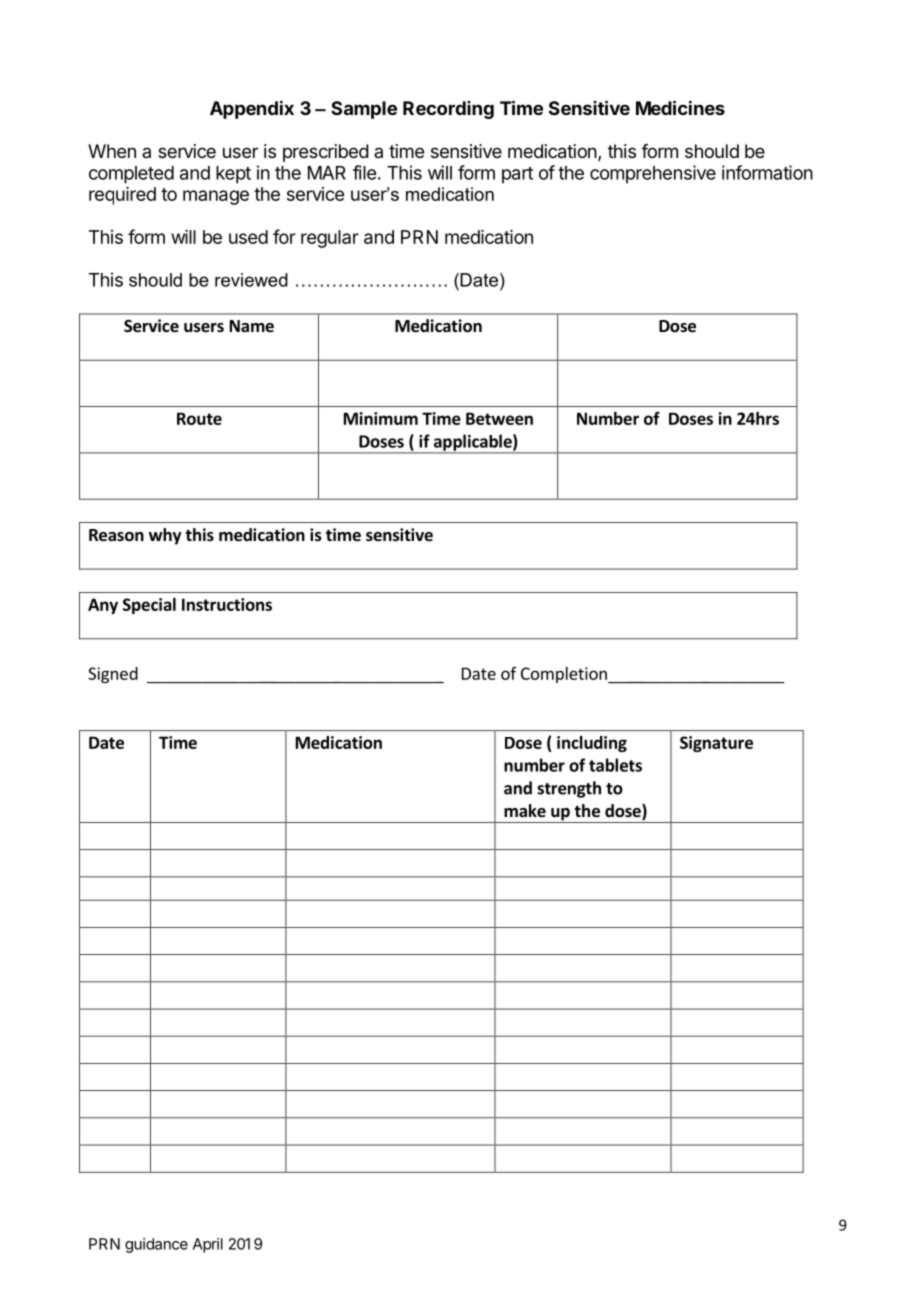 The height and width of the screenshot is (1308, 924). I want to click on April, so click(208, 1245).
